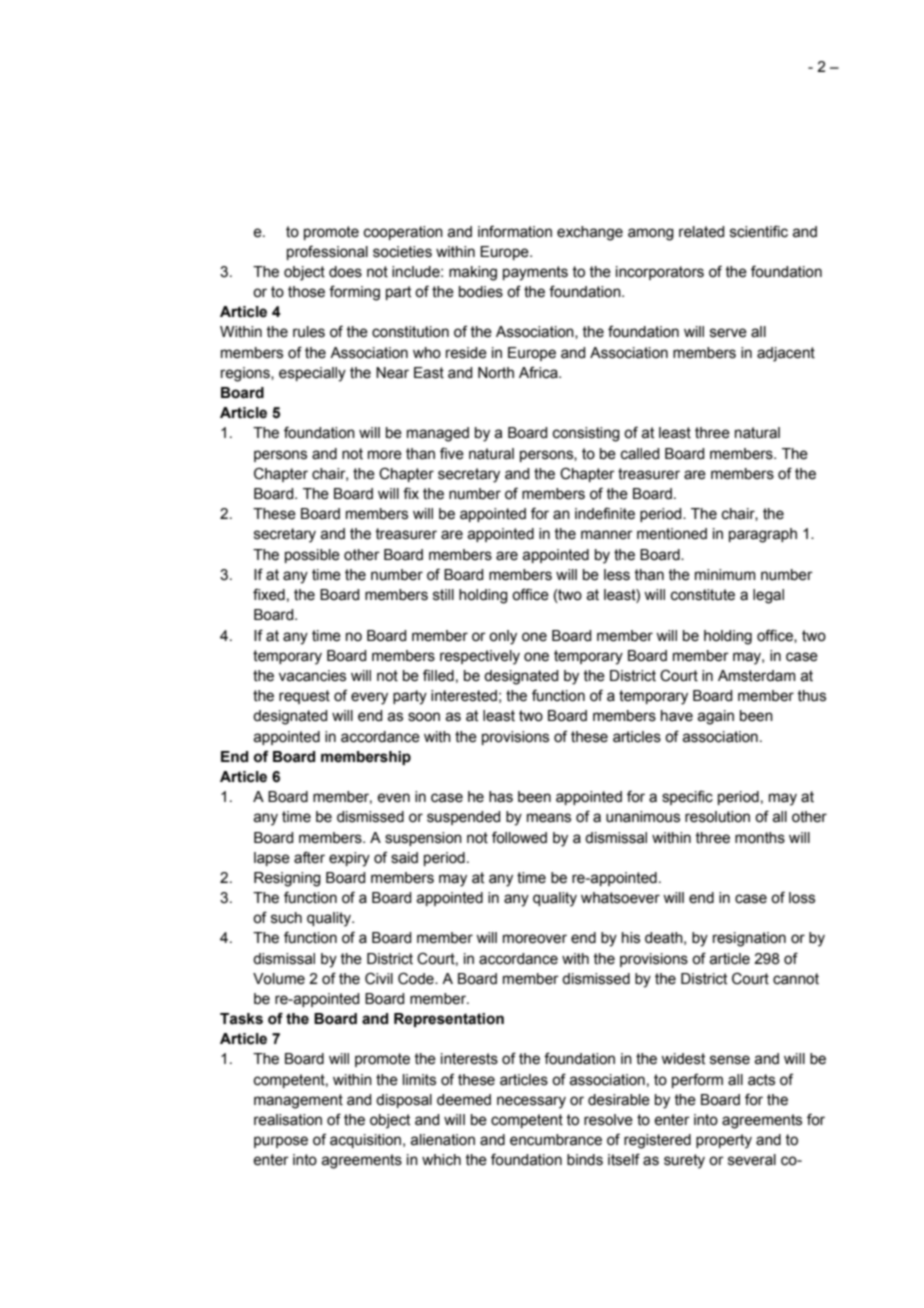 The width and height of the document is (924, 1308). Describe the element at coordinates (607, 535) in the document. I see `manner` at that location.
